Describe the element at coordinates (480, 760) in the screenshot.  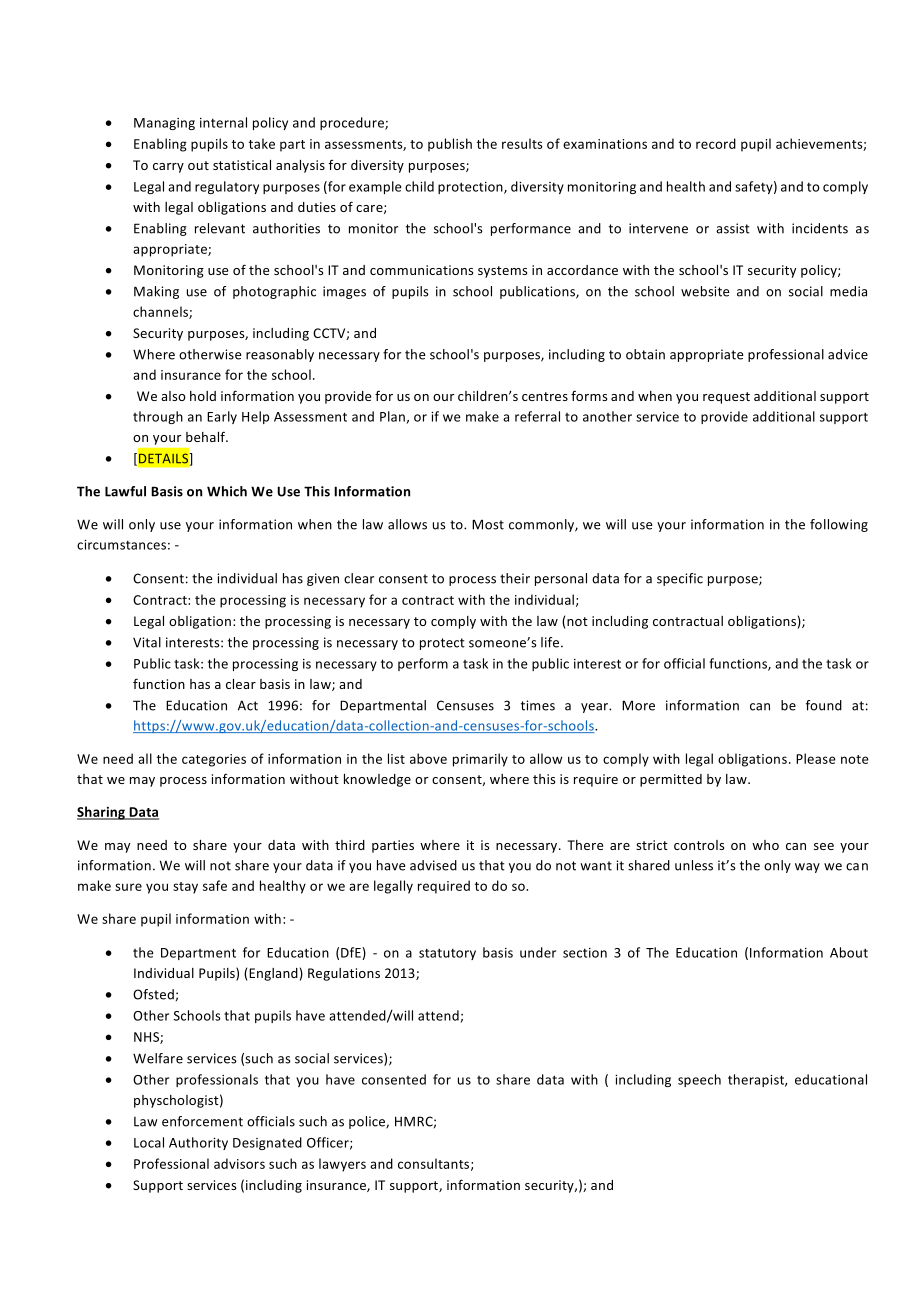
I see `primarily` at that location.
